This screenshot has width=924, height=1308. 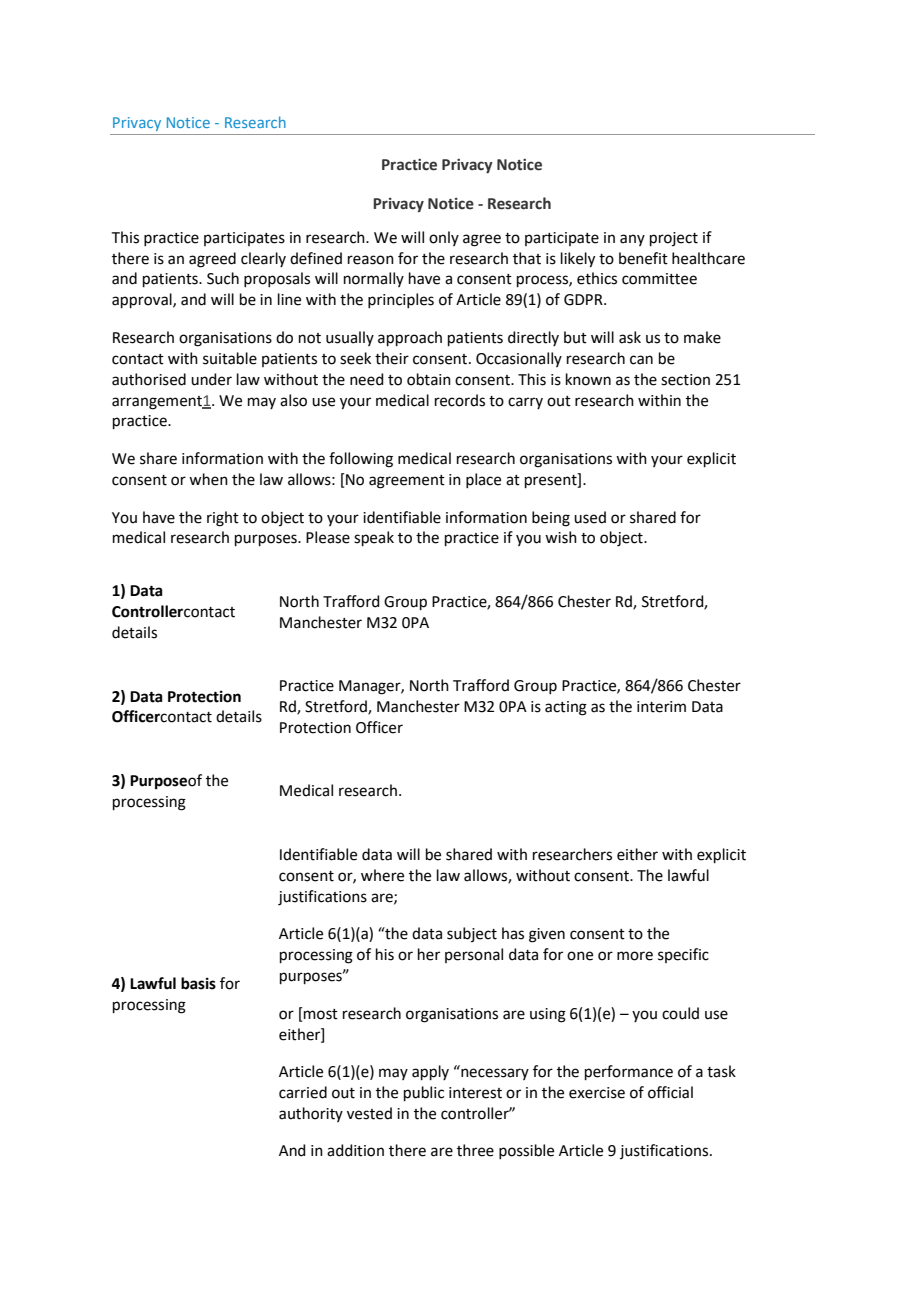 I want to click on only, so click(x=444, y=238).
